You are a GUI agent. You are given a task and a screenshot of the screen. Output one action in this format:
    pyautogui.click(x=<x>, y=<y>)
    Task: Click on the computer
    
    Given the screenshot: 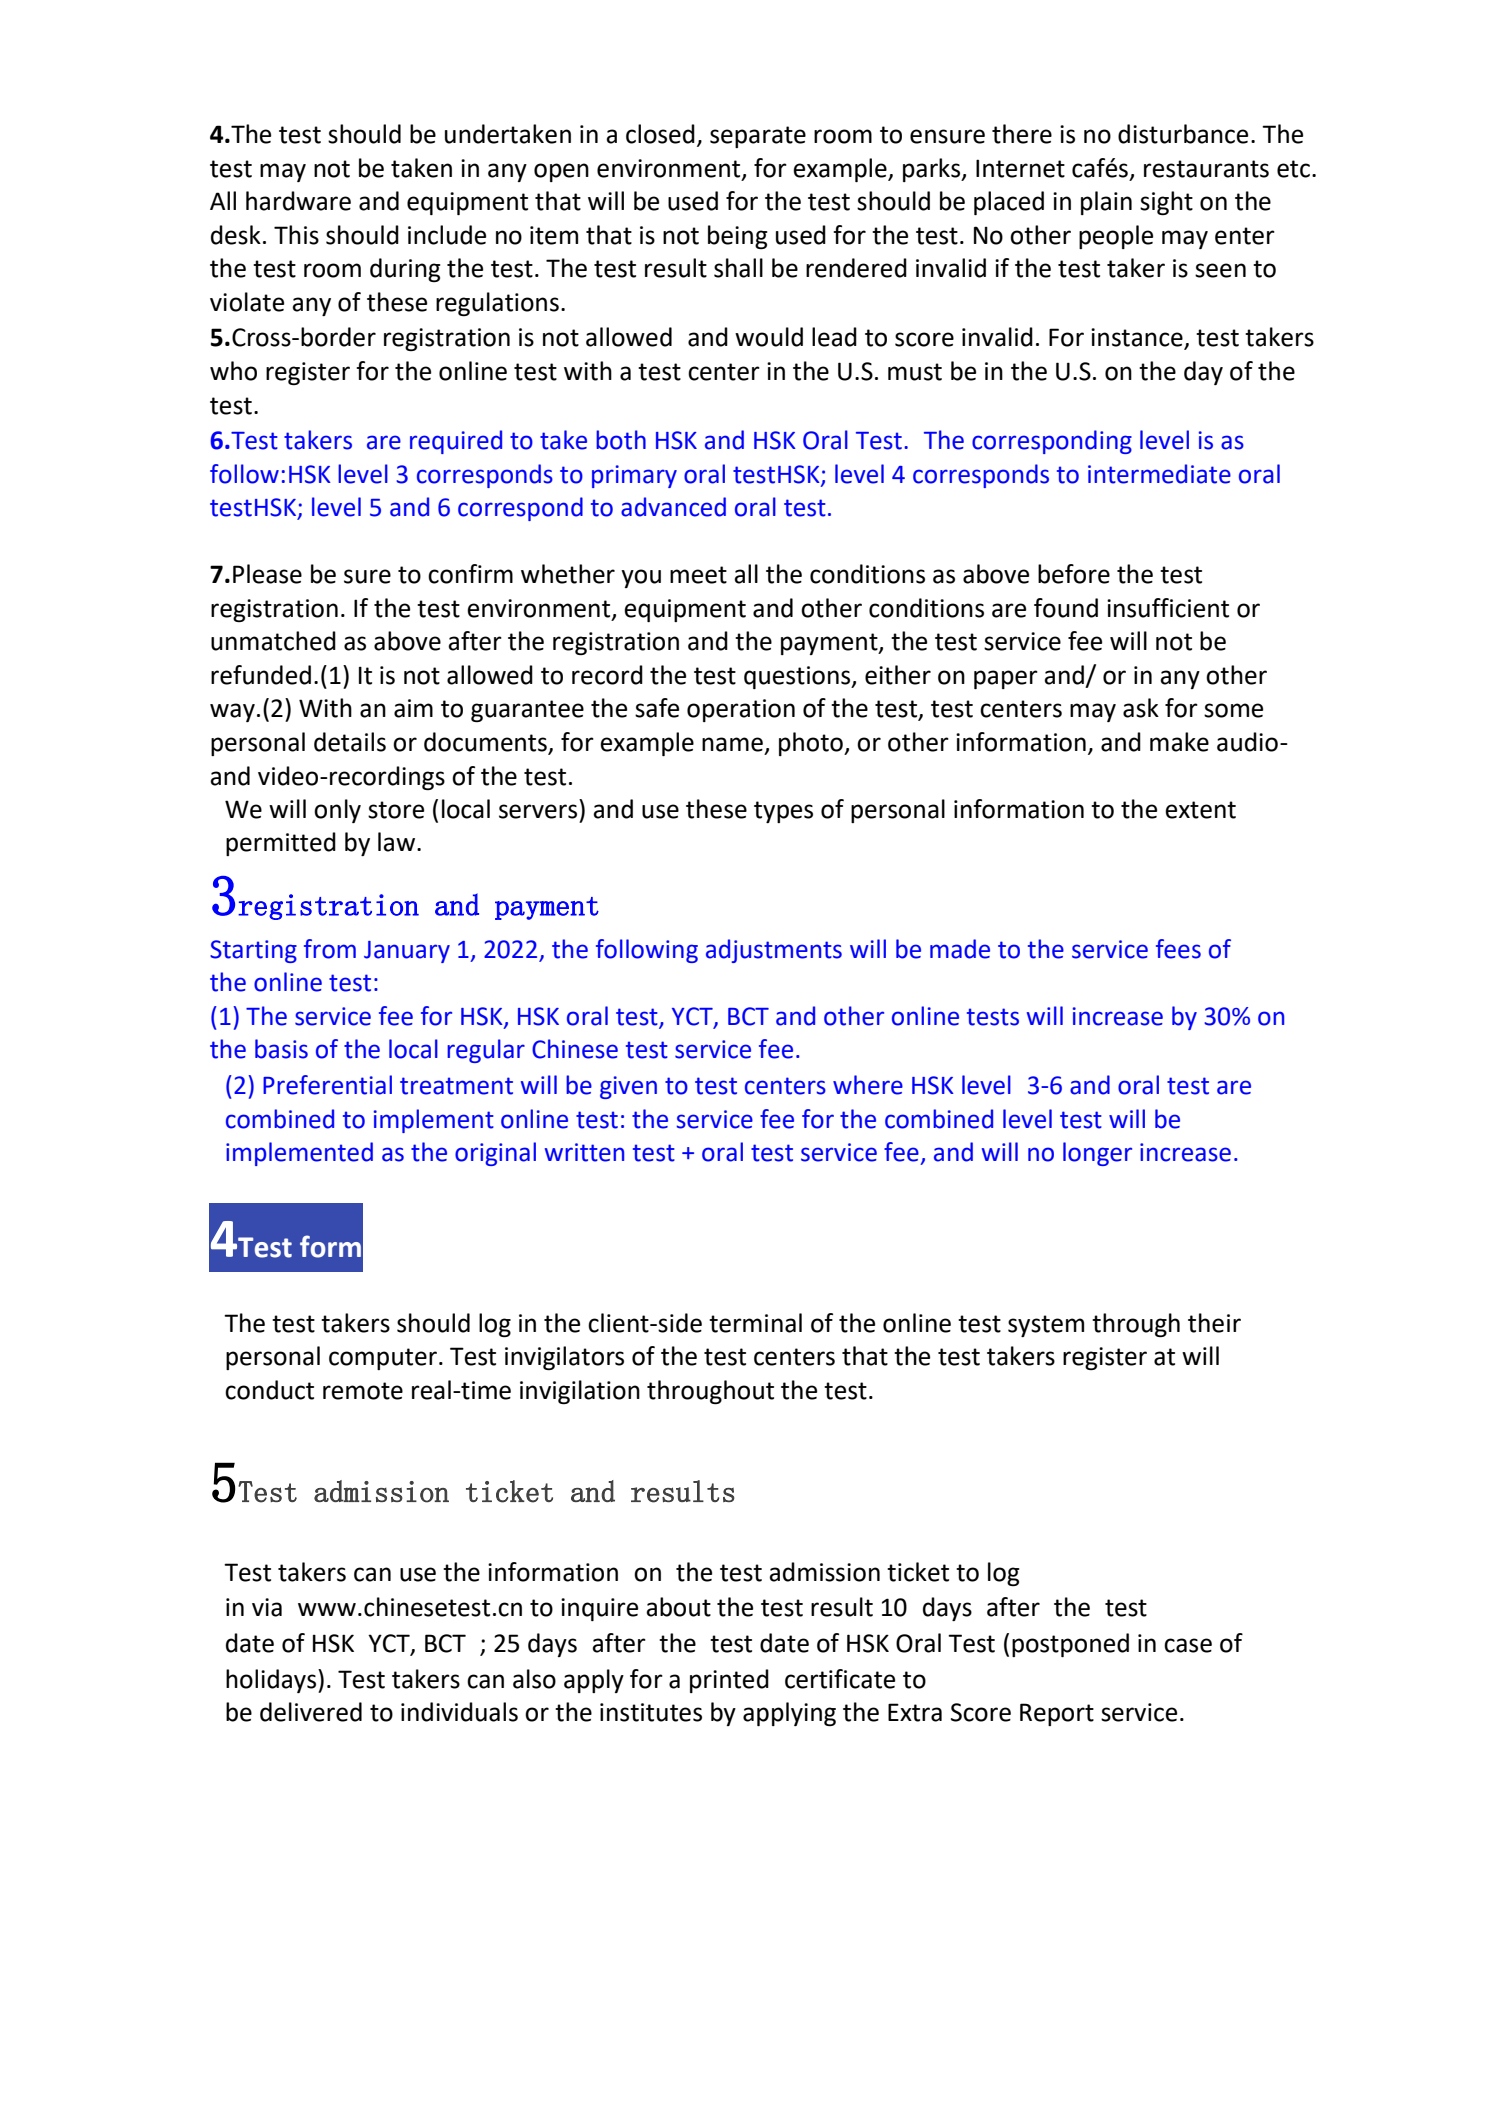 What is the action you would take?
    pyautogui.click(x=383, y=1359)
